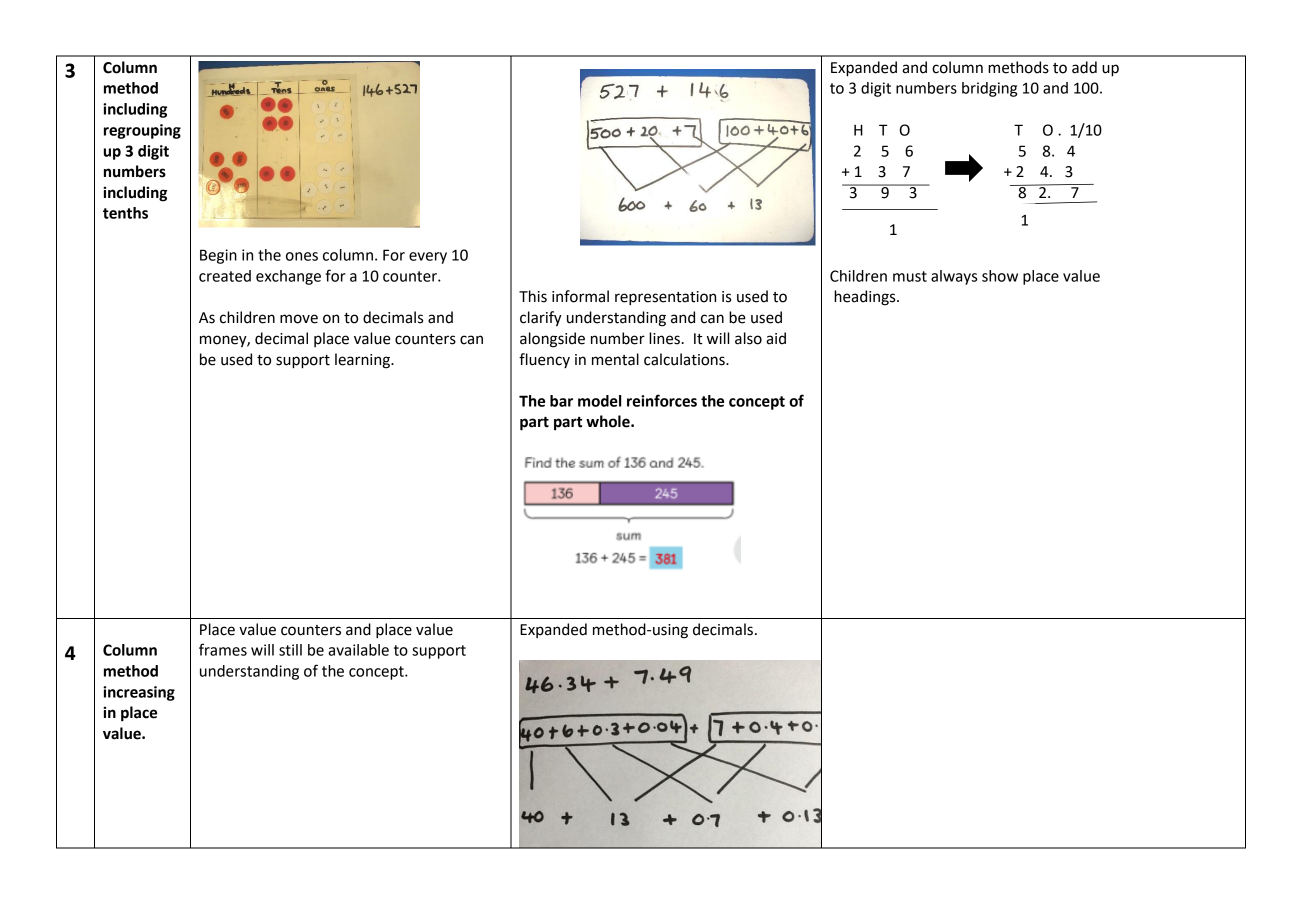  What do you see at coordinates (223, 649) in the screenshot?
I see `frames` at bounding box center [223, 649].
